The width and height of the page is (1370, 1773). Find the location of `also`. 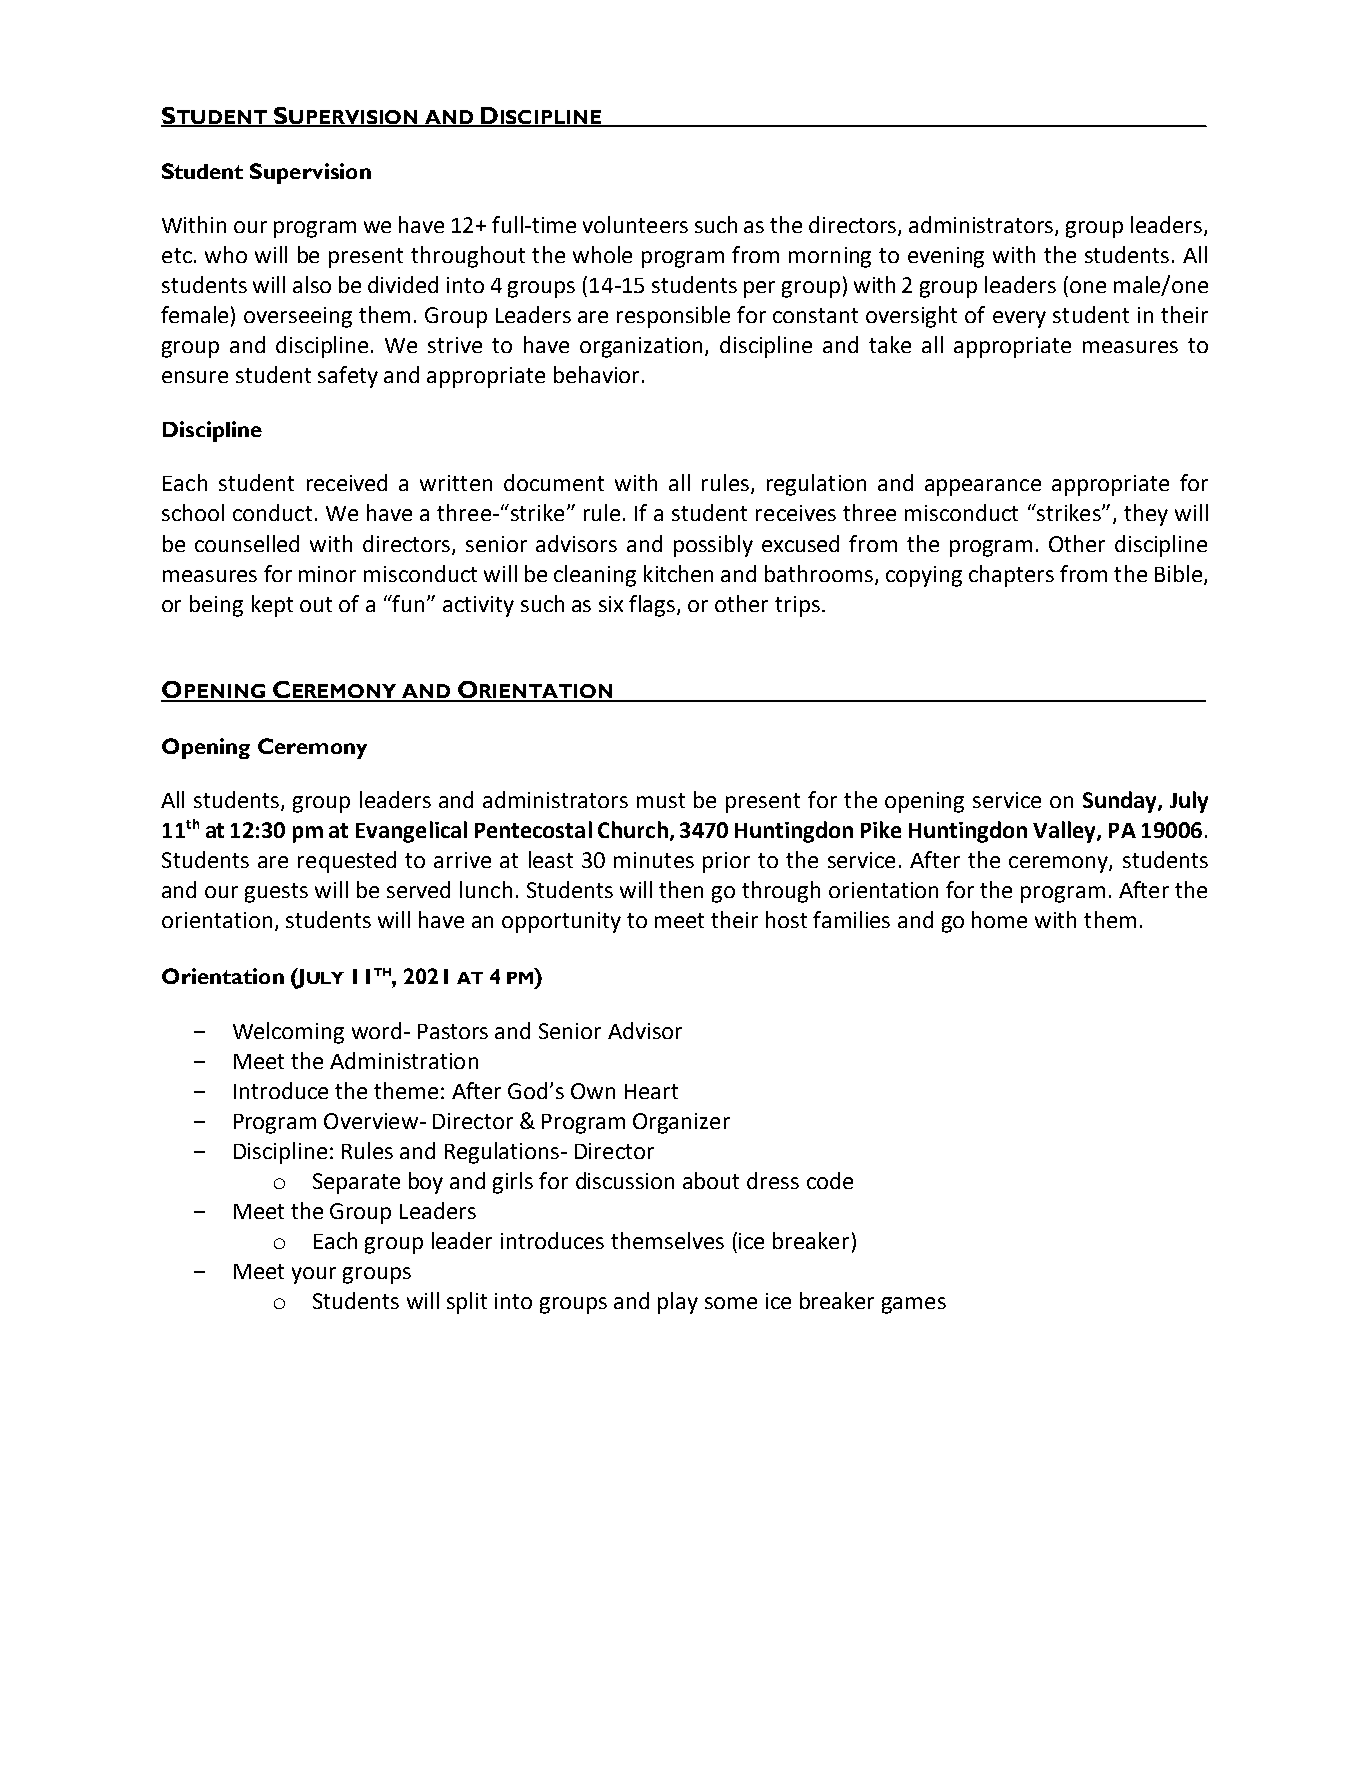

also is located at coordinates (312, 284).
